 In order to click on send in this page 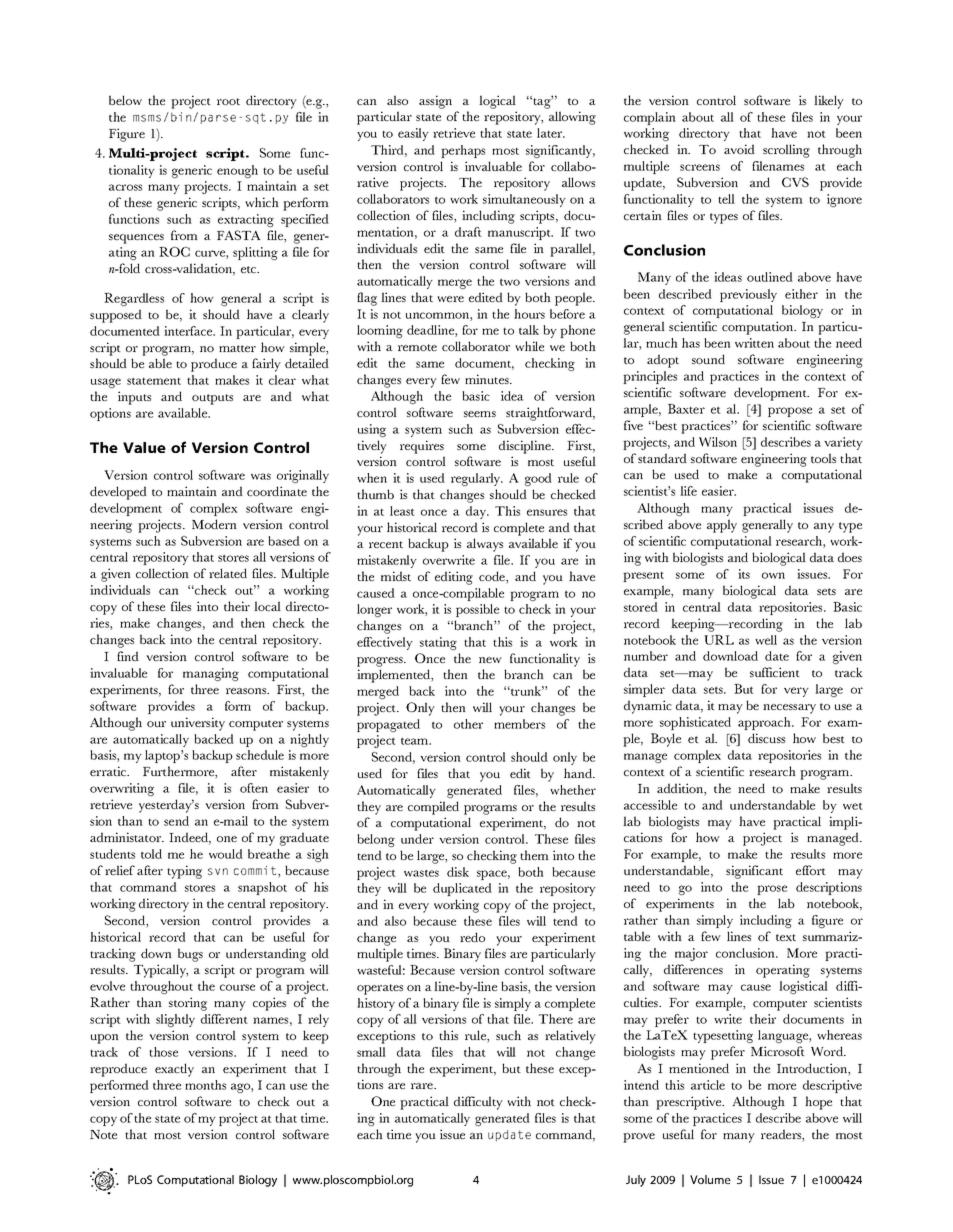, I will do `click(176, 821)`.
